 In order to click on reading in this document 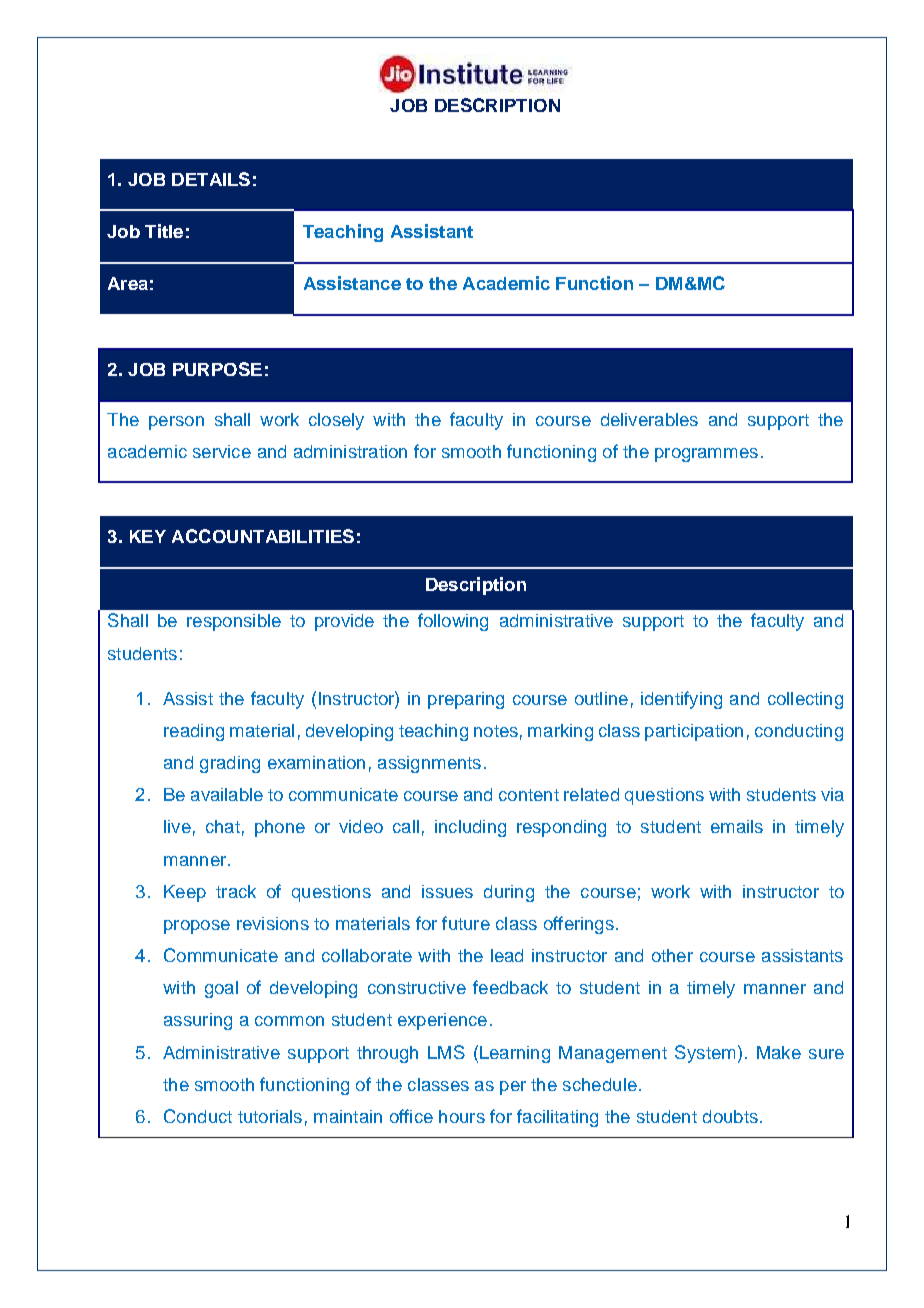, I will do `click(194, 732)`.
